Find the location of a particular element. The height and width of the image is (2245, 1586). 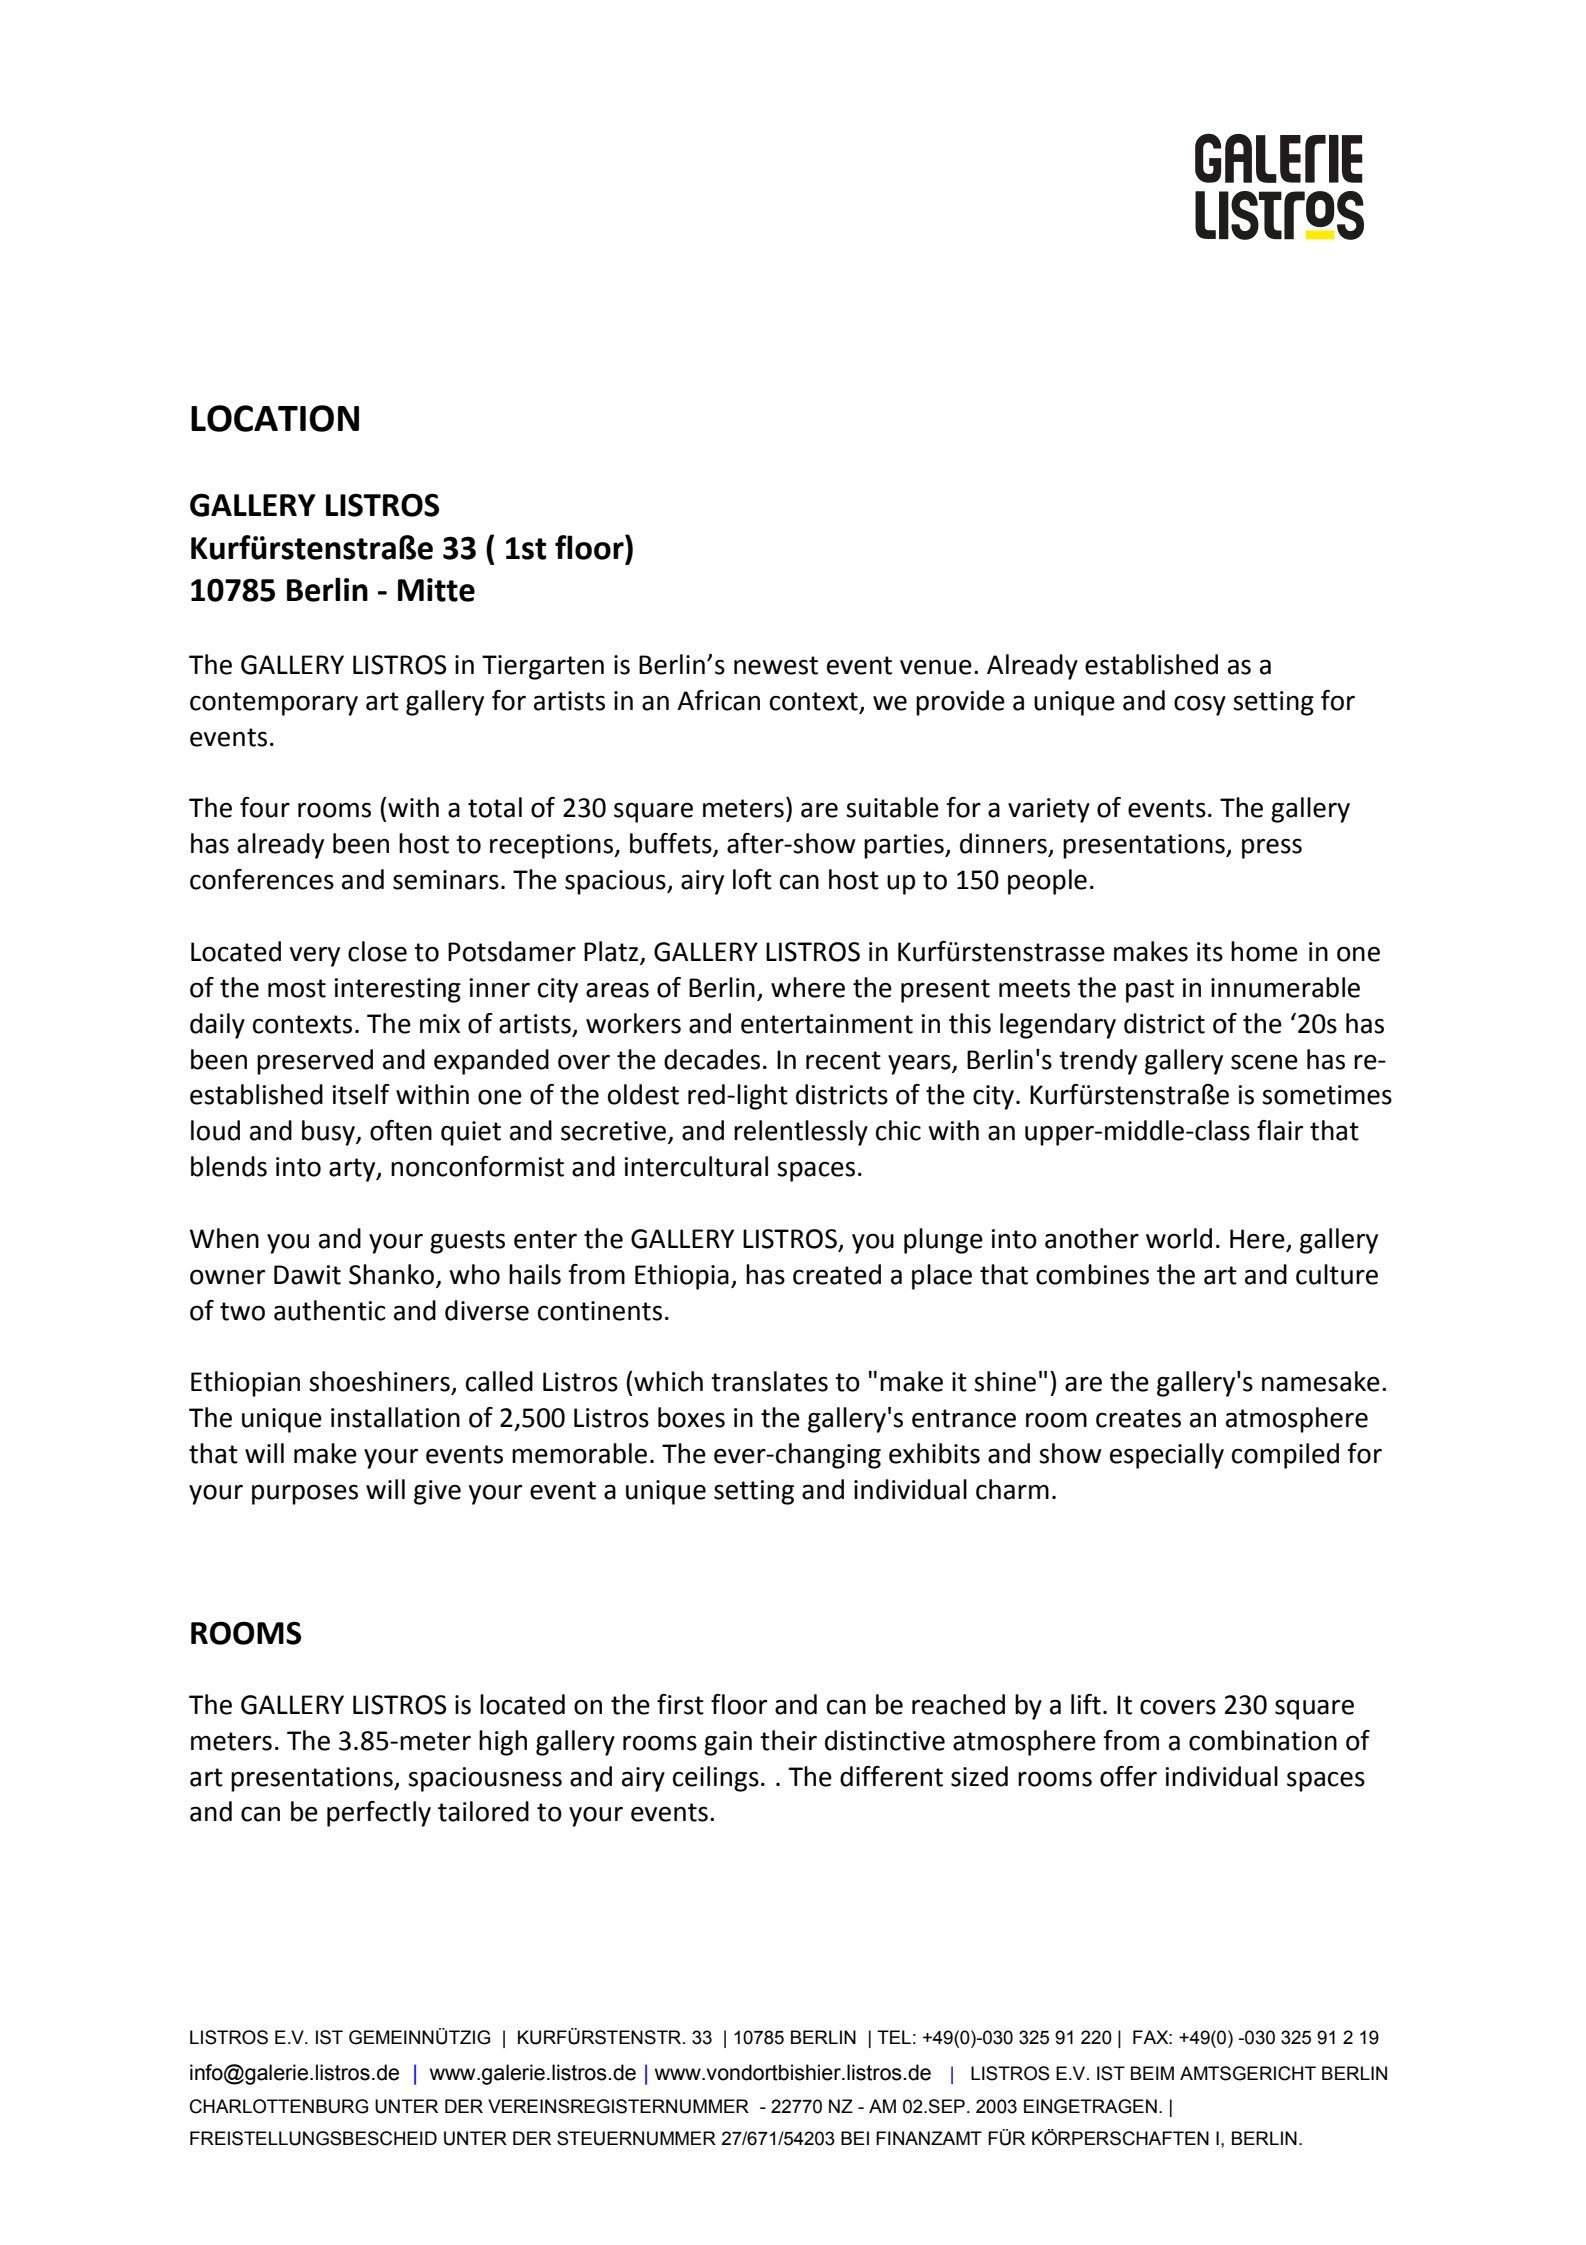

perfectly is located at coordinates (379, 1814).
